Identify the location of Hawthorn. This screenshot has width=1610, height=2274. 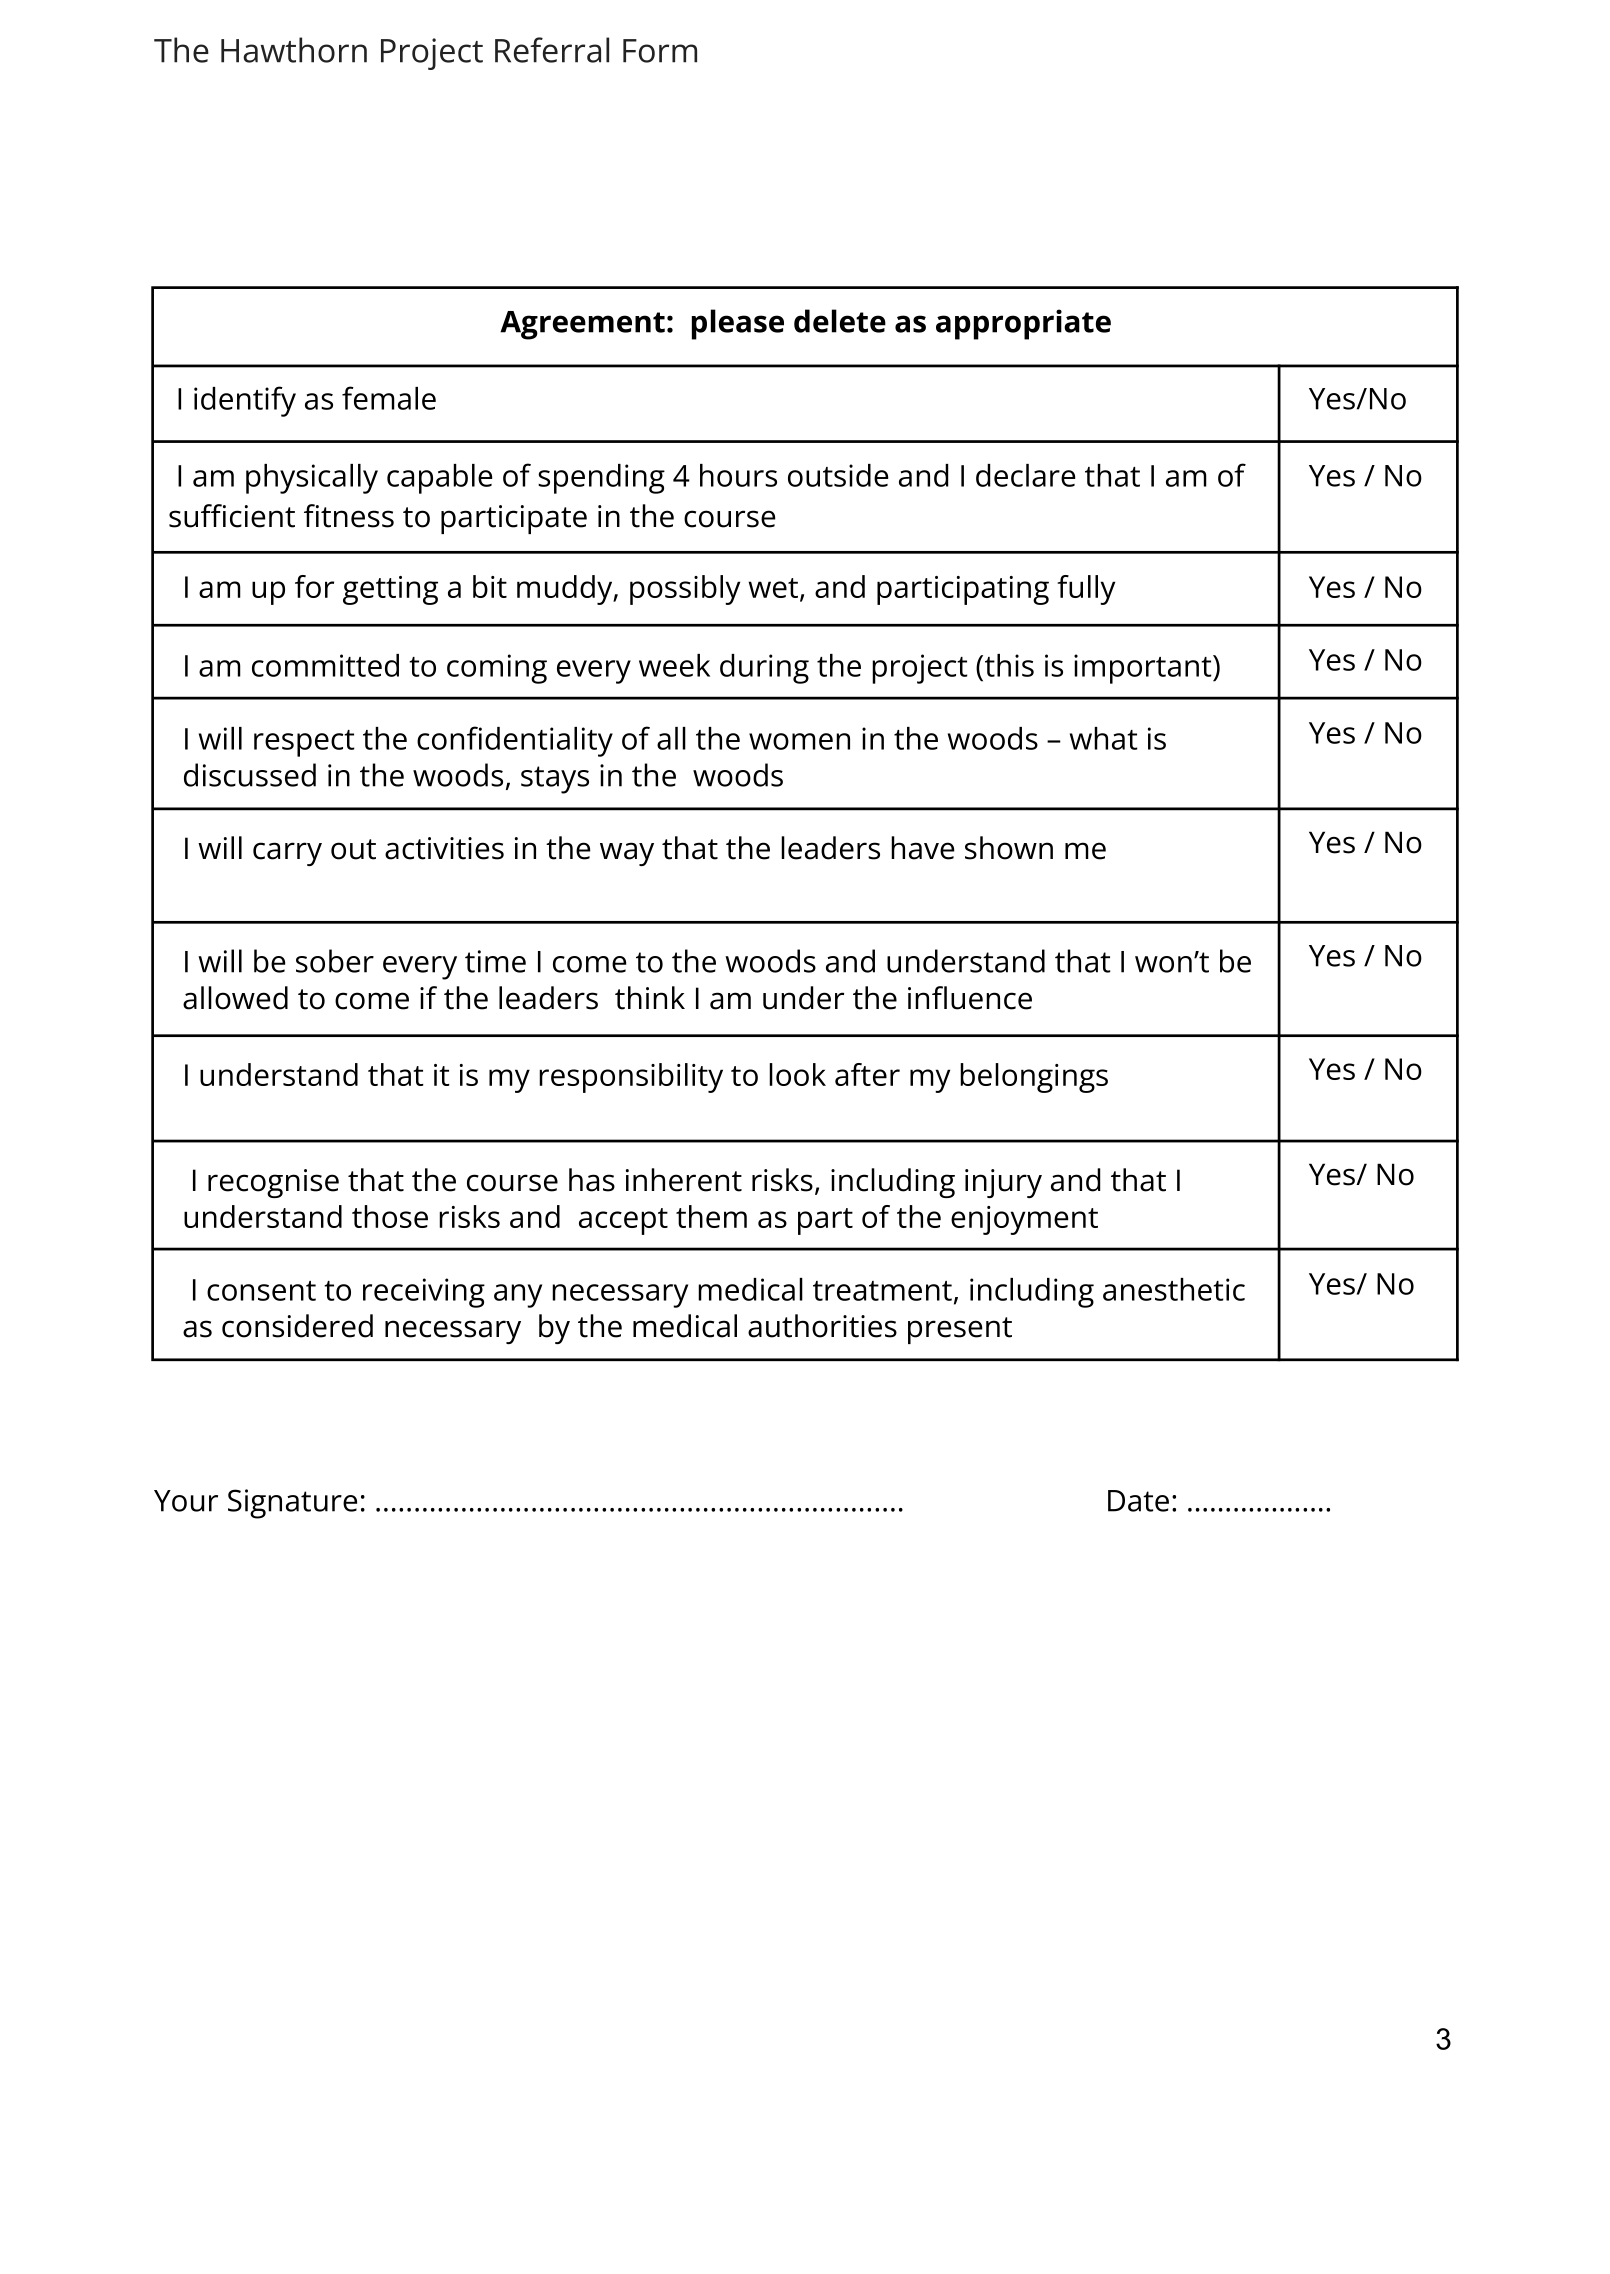
(294, 50).
